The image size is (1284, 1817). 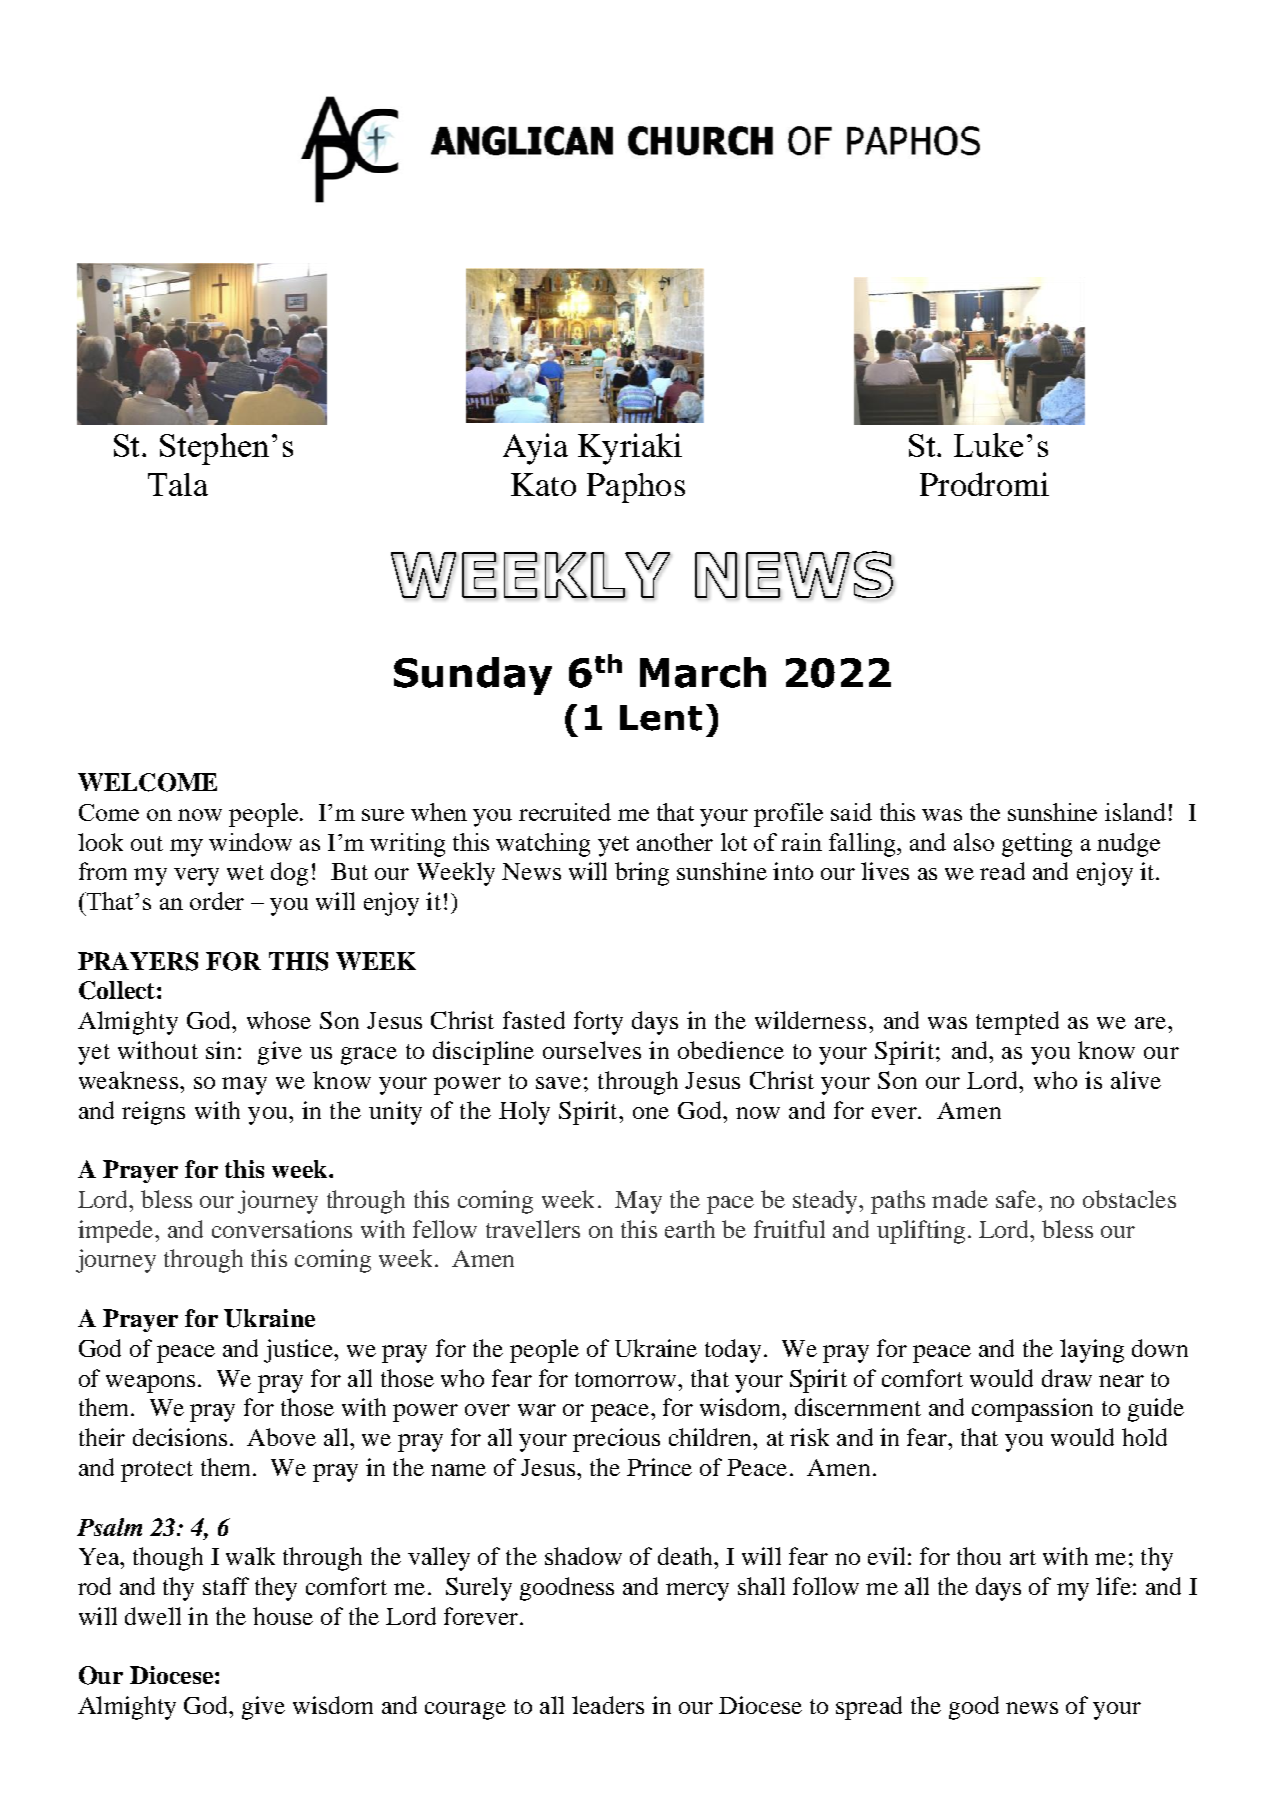 What do you see at coordinates (703, 672) in the image?
I see `March` at bounding box center [703, 672].
